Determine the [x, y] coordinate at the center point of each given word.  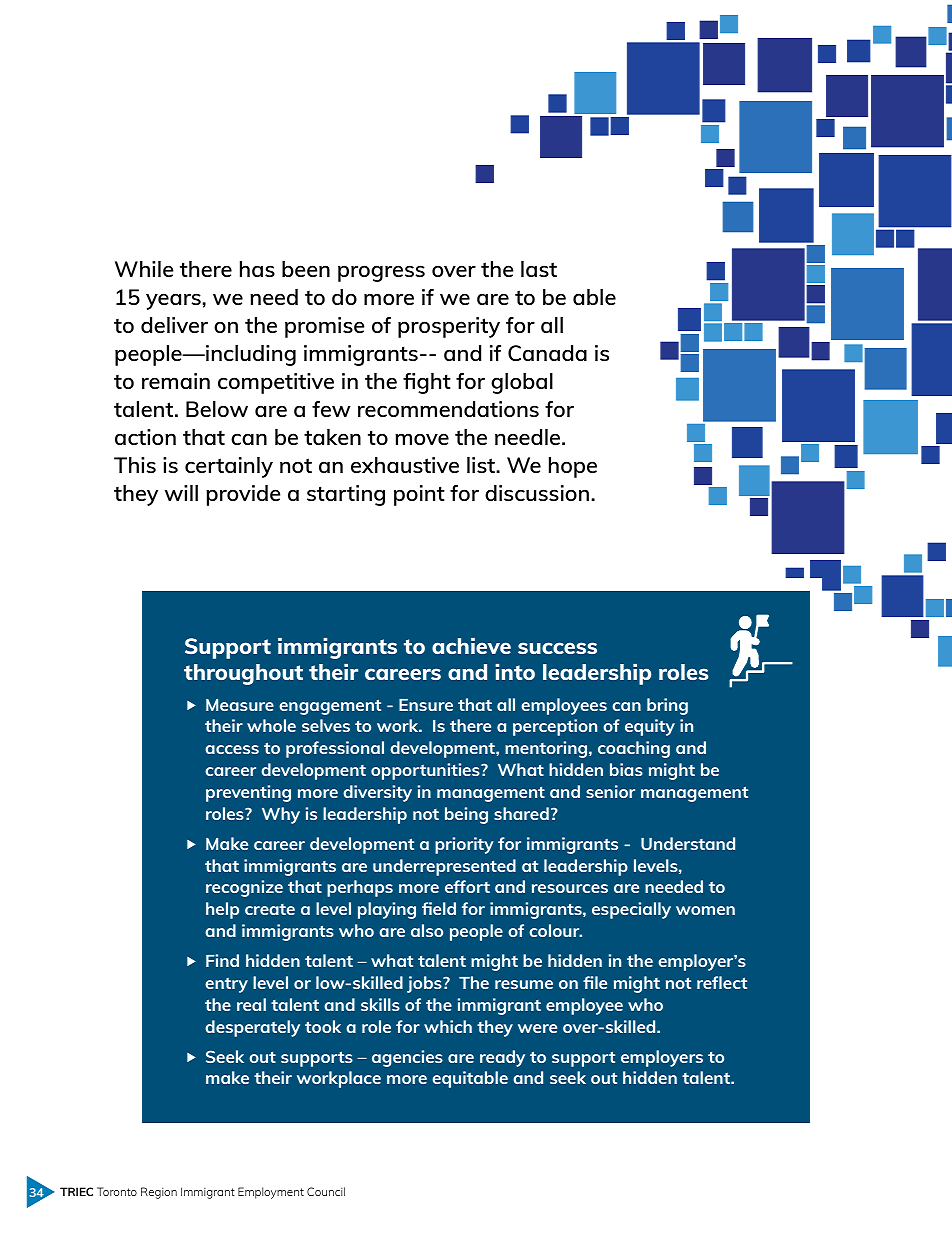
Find [222, 960]
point [419, 495]
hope [573, 467]
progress [381, 273]
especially [631, 910]
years [174, 301]
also [427, 930]
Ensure [426, 705]
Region [159, 1193]
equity [650, 727]
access [232, 749]
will [181, 493]
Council [326, 1191]
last [539, 269]
